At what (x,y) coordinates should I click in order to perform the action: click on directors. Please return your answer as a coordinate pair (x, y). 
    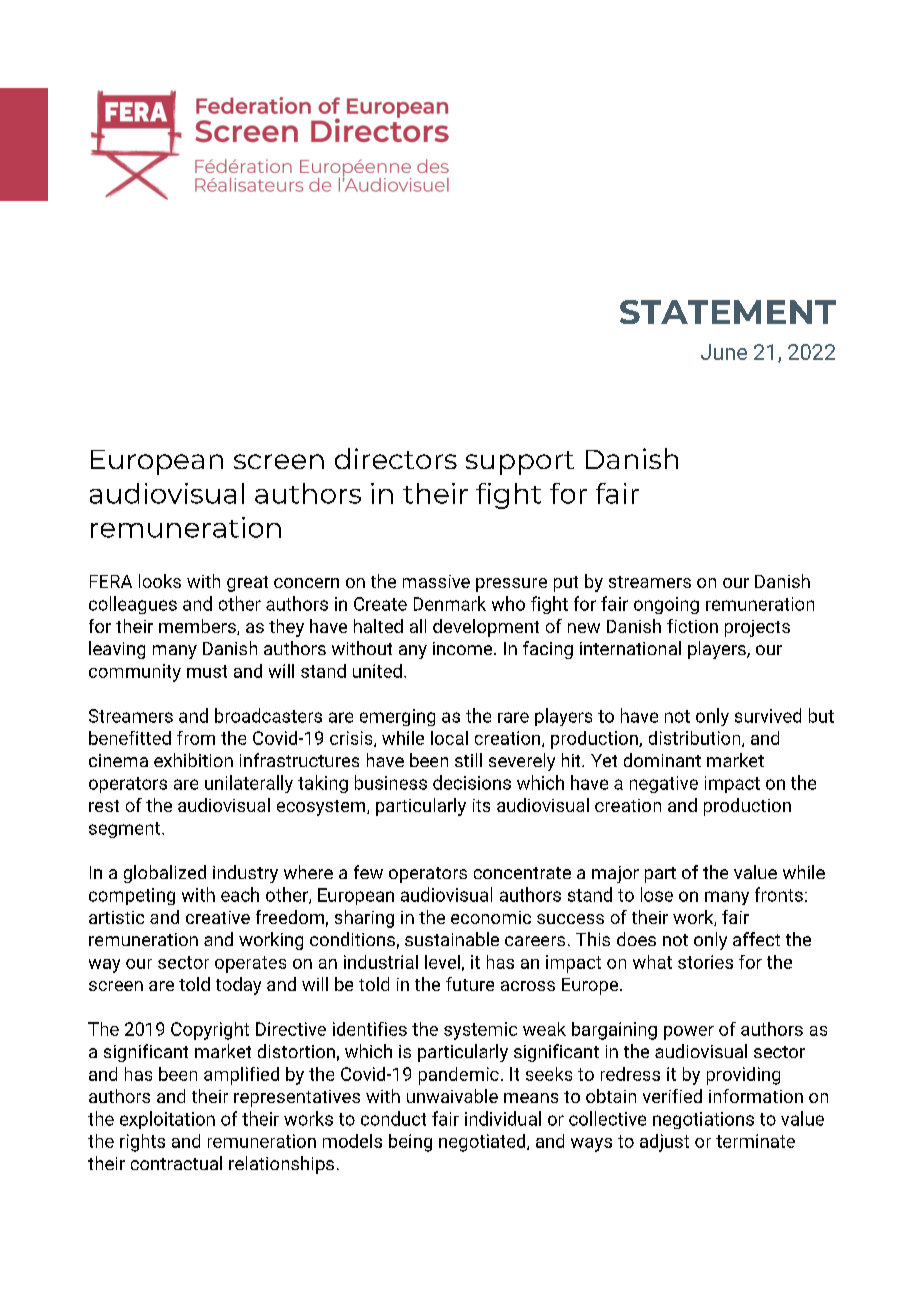
    Looking at the image, I should click on (396, 458).
